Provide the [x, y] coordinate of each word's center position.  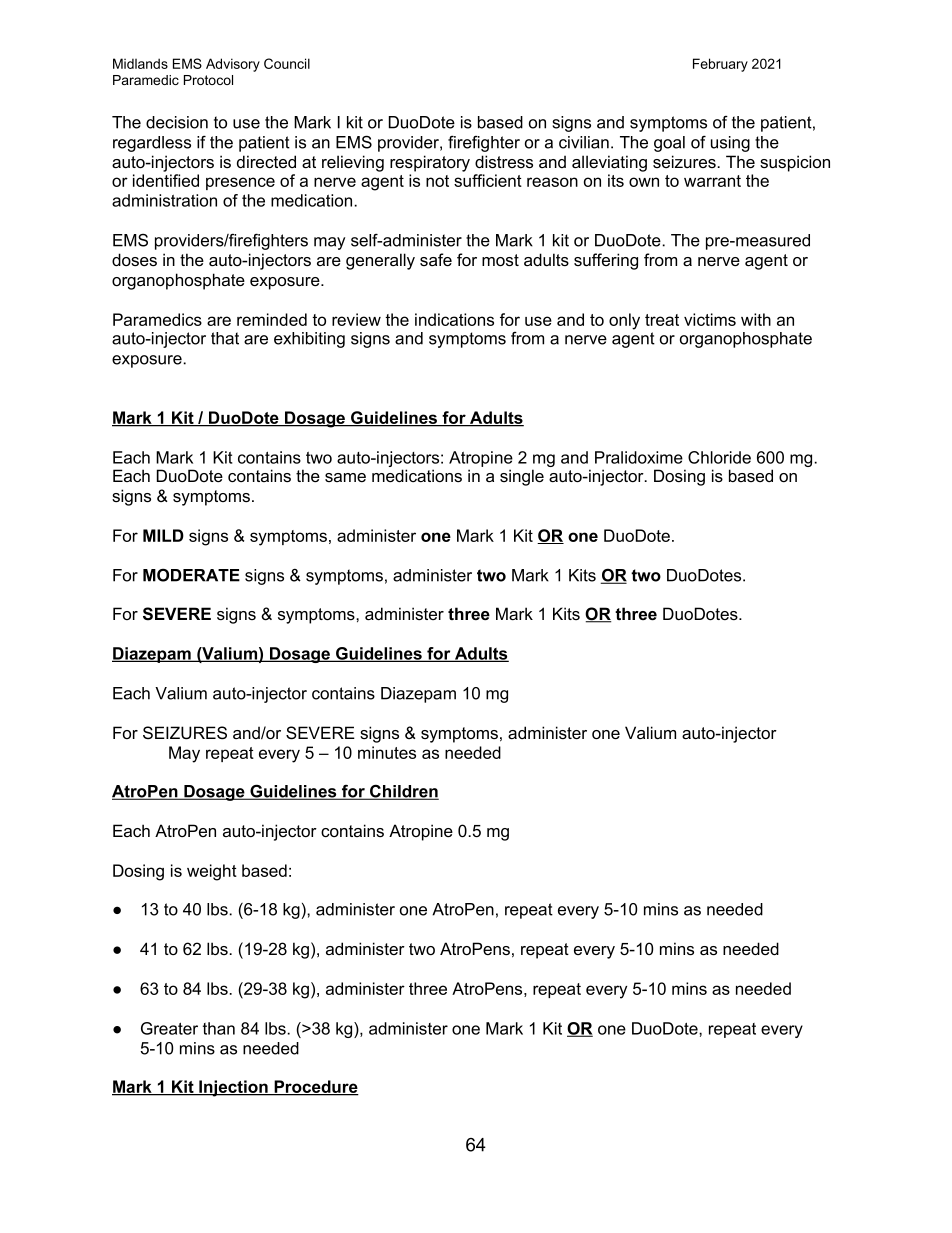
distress [504, 161]
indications [454, 319]
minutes [387, 752]
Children [403, 792]
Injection [233, 1088]
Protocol [208, 80]
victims [710, 319]
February [720, 65]
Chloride [719, 457]
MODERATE [191, 575]
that [225, 338]
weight [212, 872]
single [522, 477]
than [219, 1028]
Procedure [315, 1088]
